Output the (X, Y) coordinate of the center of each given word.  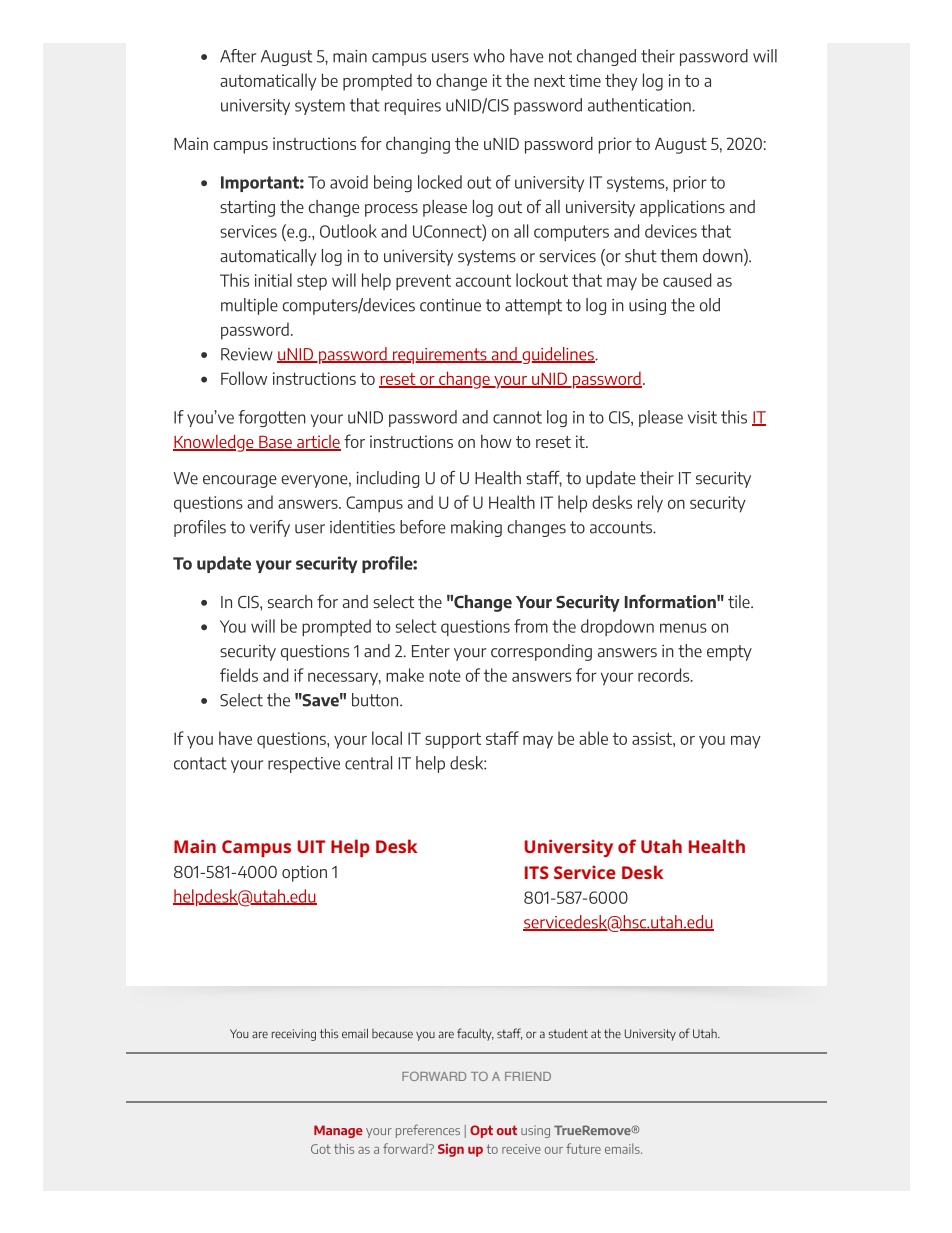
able (593, 738)
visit (702, 417)
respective (304, 765)
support (453, 740)
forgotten (272, 418)
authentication (640, 105)
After (238, 56)
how (496, 441)
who (489, 56)
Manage (338, 1131)
